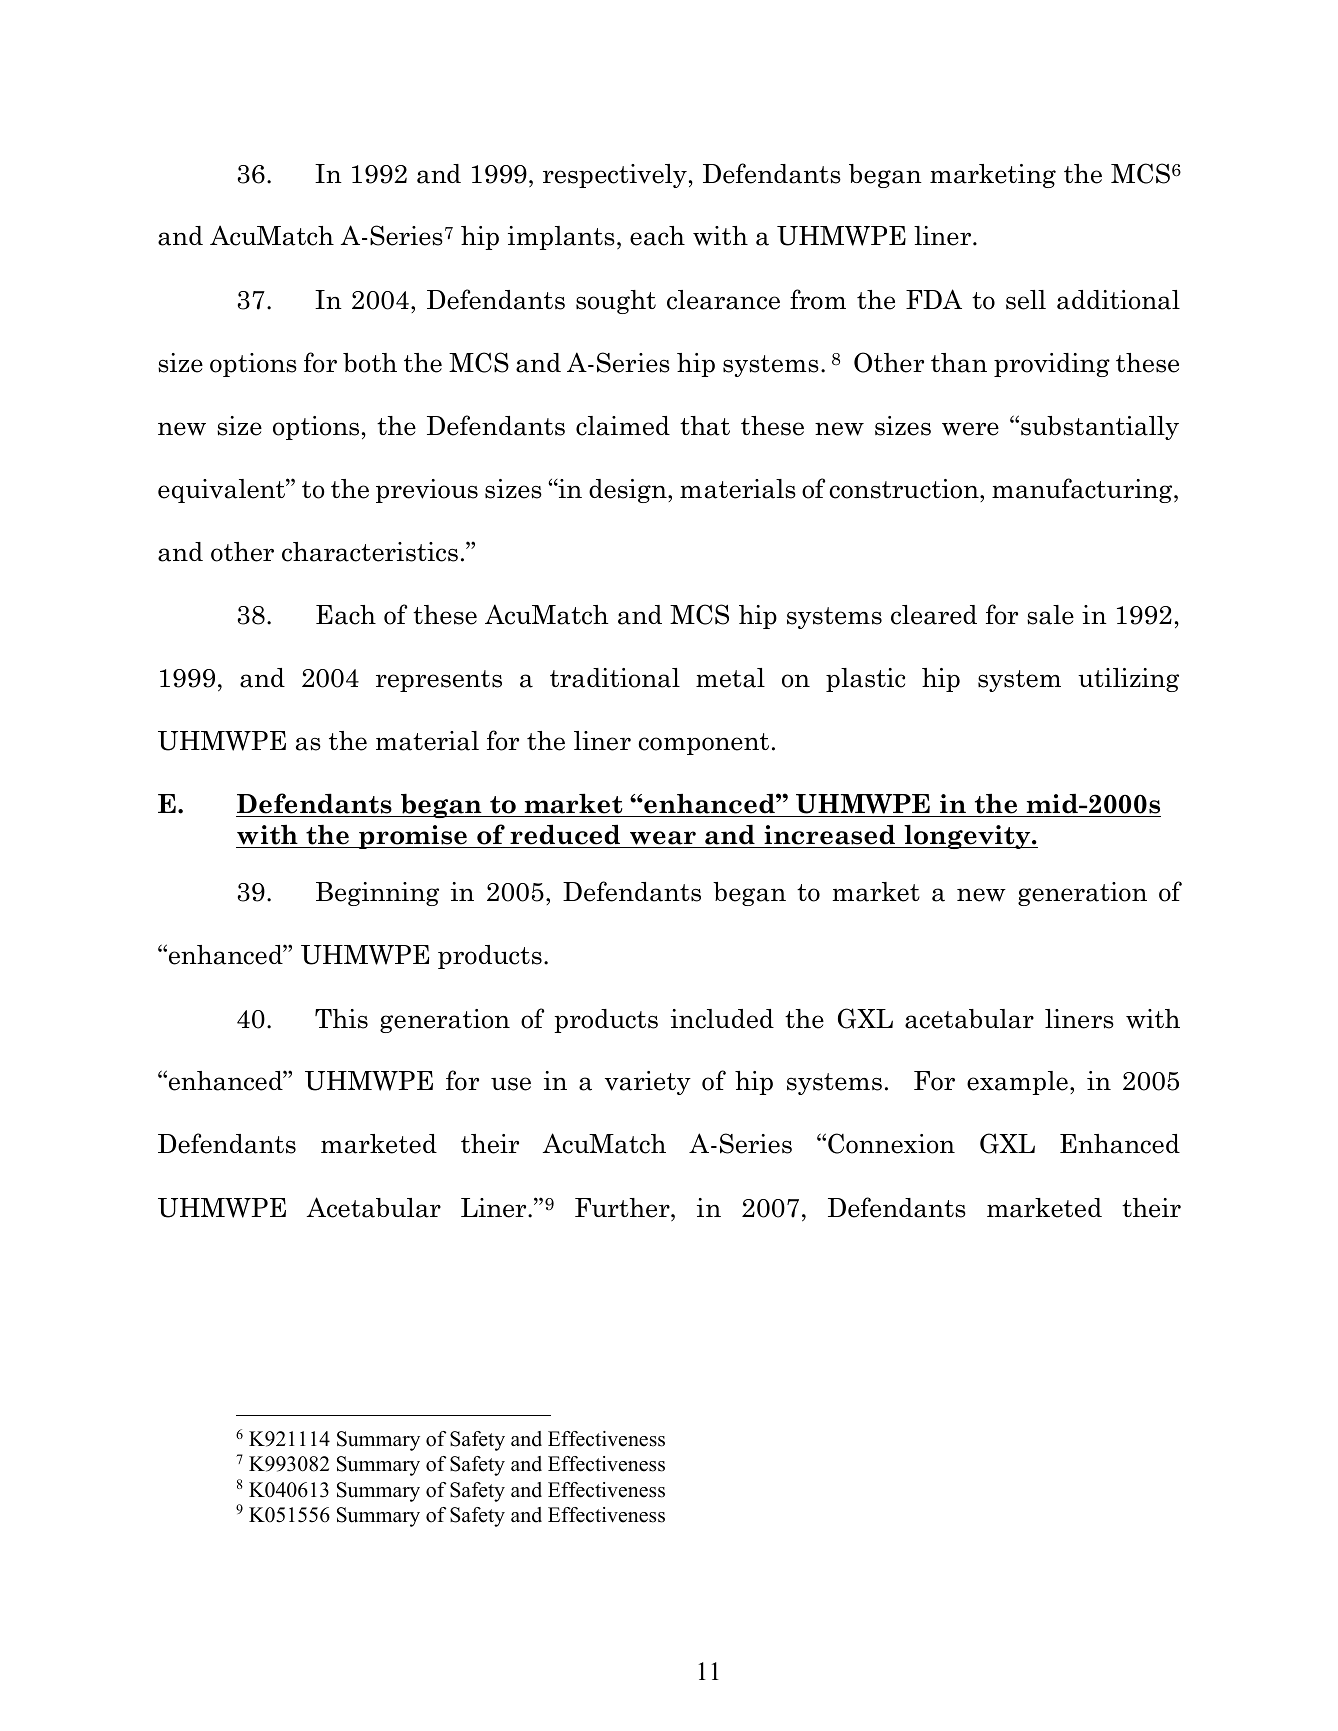 The width and height of the page is (1338, 1731). Describe the element at coordinates (1017, 1083) in the page. I see `example` at that location.
